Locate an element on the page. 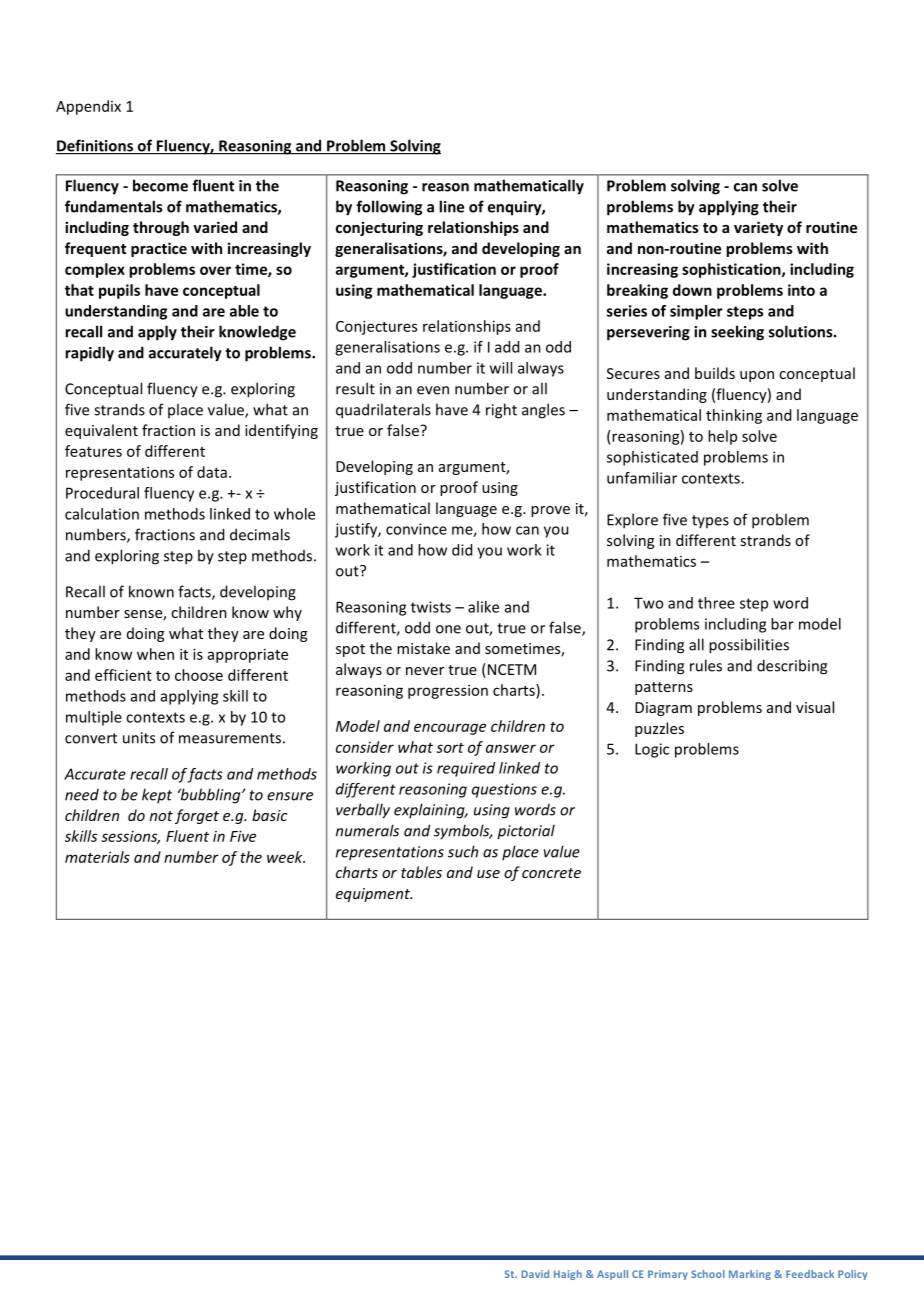 This page has height=1308, width=924. describing is located at coordinates (792, 667).
